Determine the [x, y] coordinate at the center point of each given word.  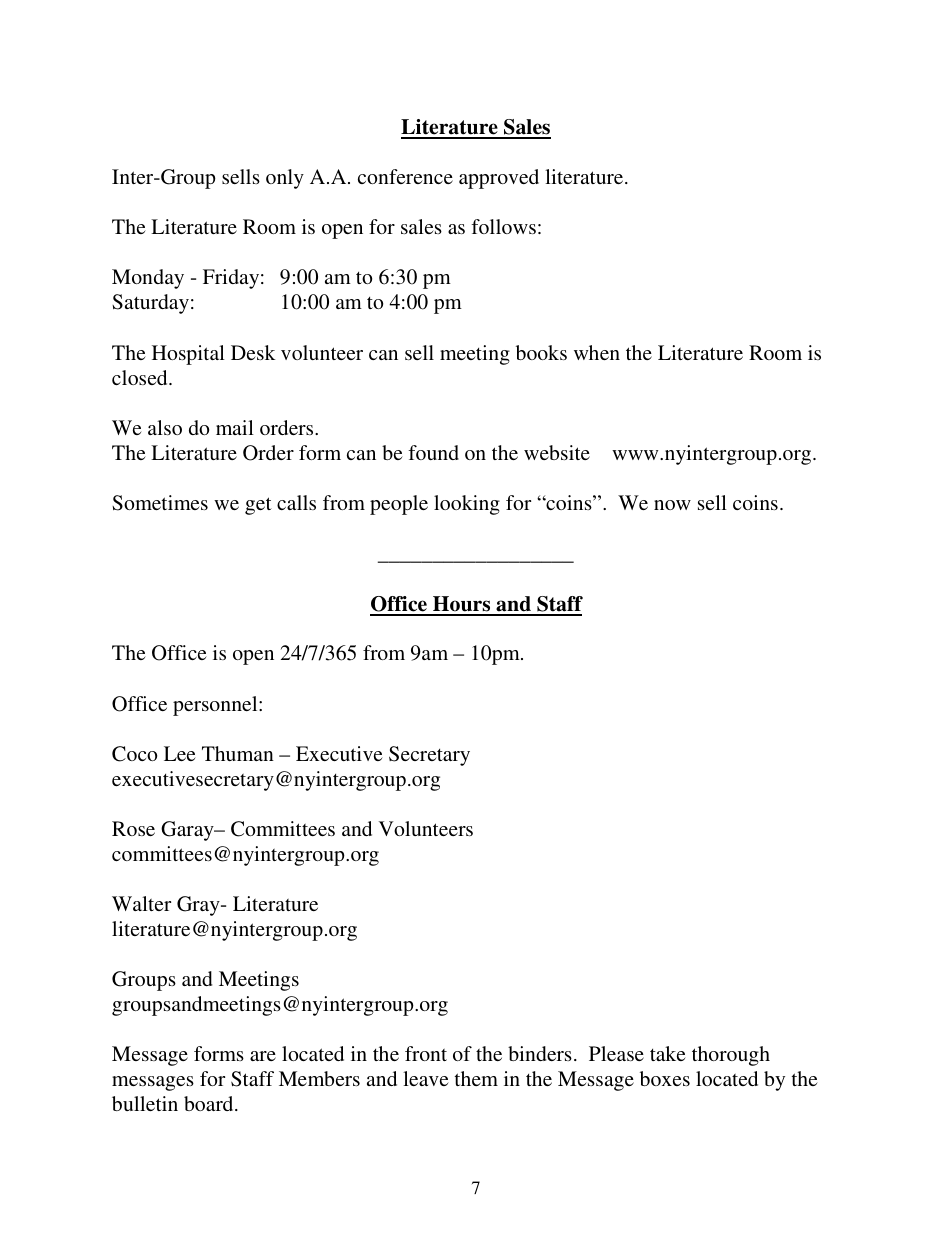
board [210, 1103]
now [672, 505]
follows [503, 226]
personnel [216, 706]
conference [405, 176]
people [399, 505]
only [285, 179]
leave [426, 1078]
